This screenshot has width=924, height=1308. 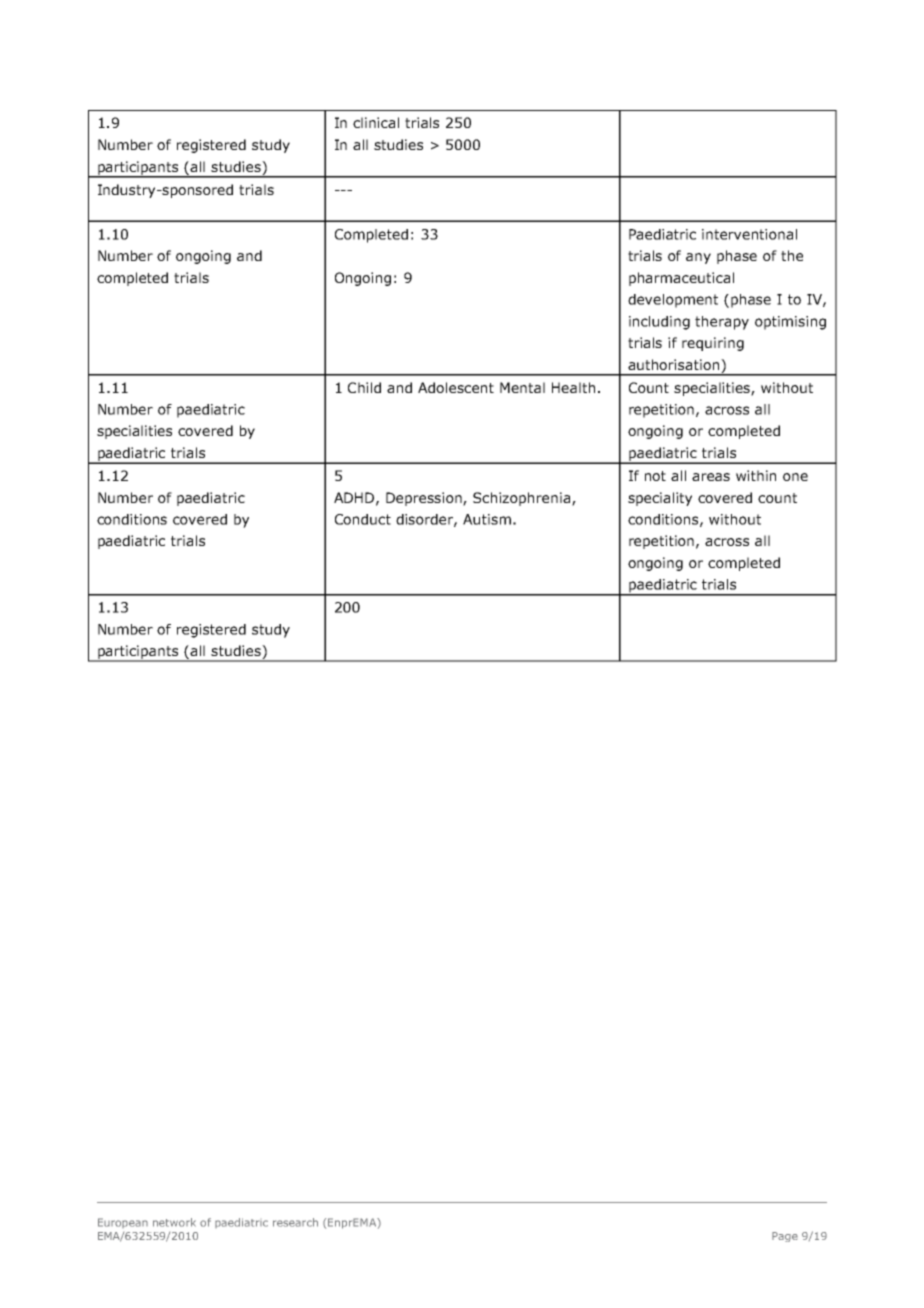 I want to click on speciality, so click(x=660, y=499).
